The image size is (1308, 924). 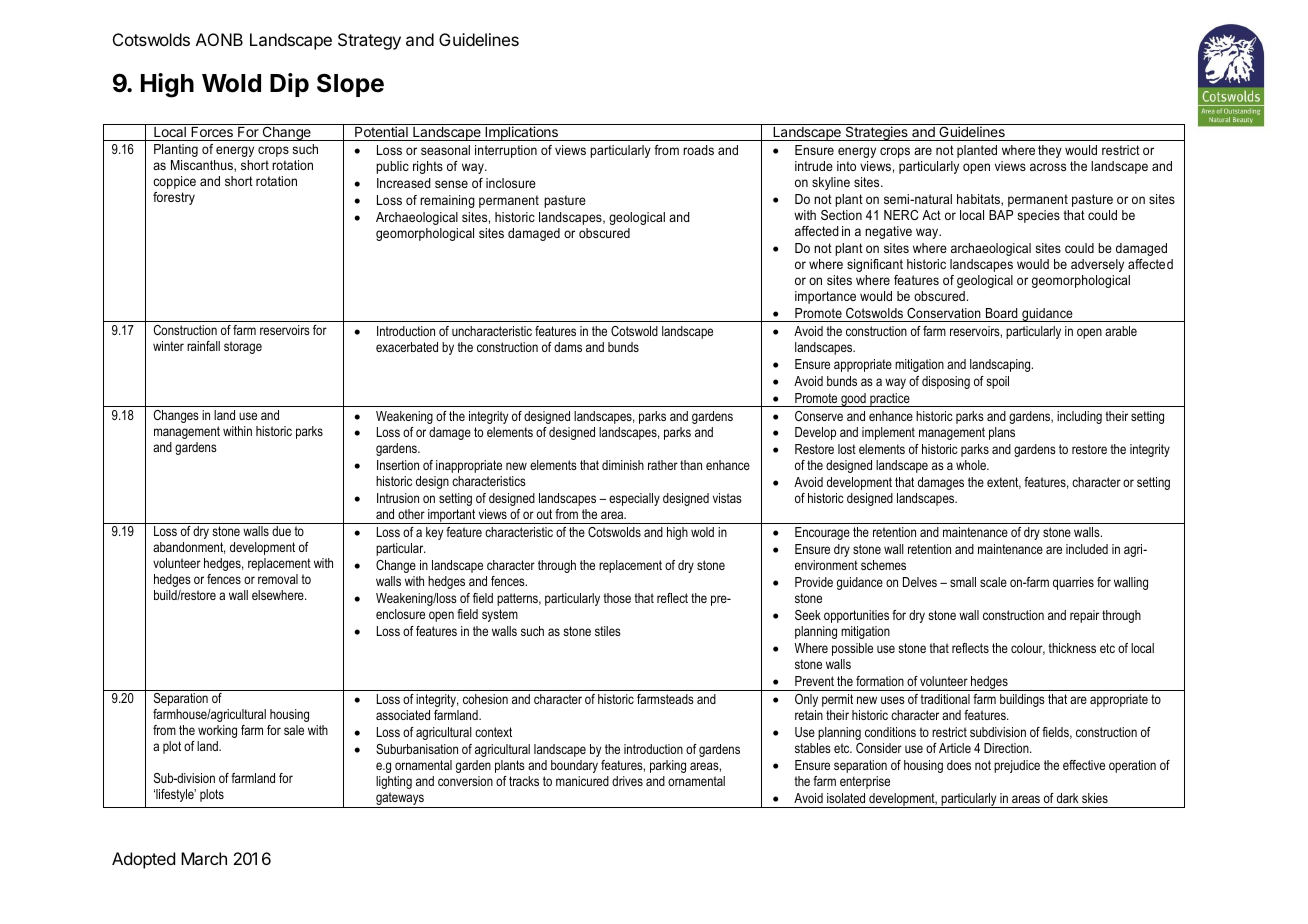 I want to click on Dip, so click(x=289, y=85).
